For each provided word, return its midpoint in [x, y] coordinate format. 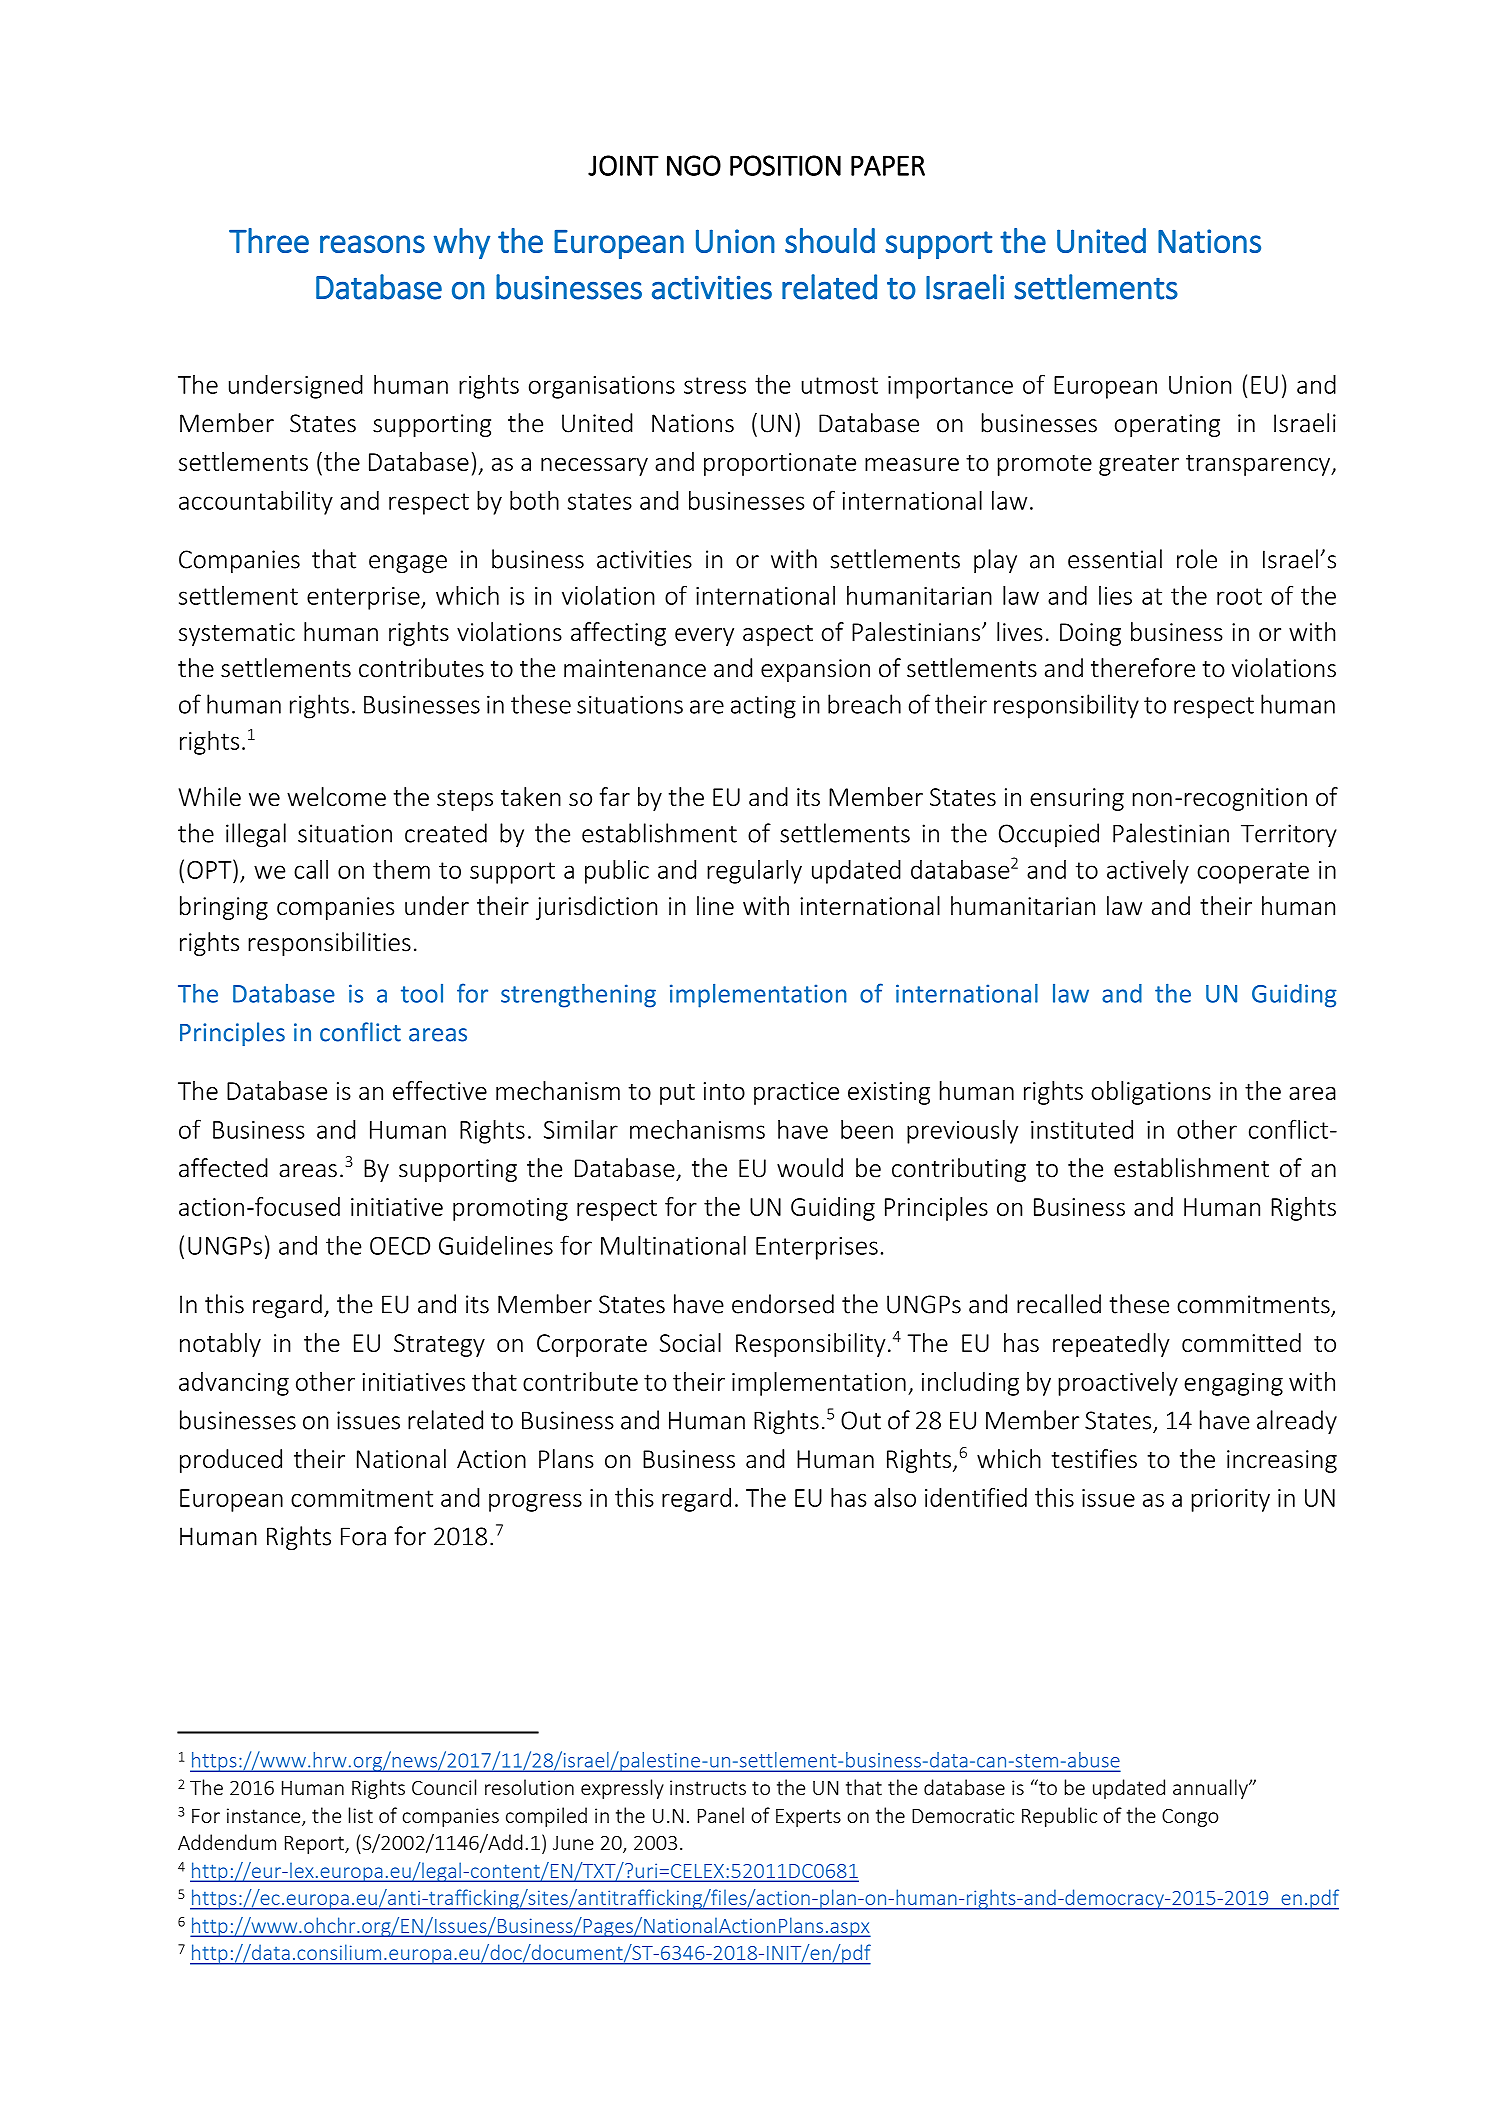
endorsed [783, 1304]
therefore [1143, 668]
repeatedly [1111, 1345]
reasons [372, 244]
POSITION [785, 165]
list [361, 1815]
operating [1167, 425]
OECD [400, 1246]
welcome [336, 796]
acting [763, 707]
